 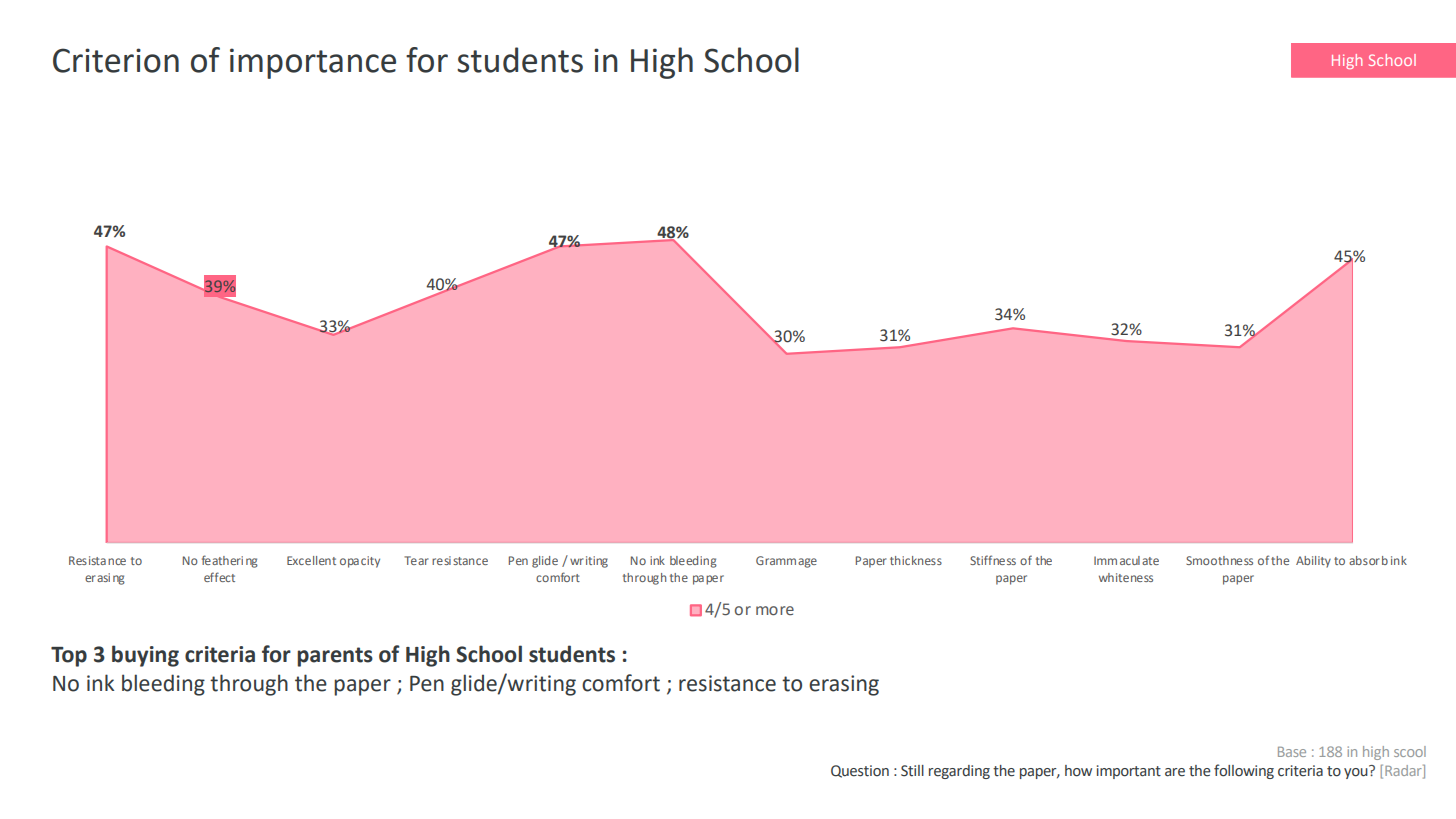 What do you see at coordinates (1219, 560) in the screenshot?
I see `Smoothness` at bounding box center [1219, 560].
